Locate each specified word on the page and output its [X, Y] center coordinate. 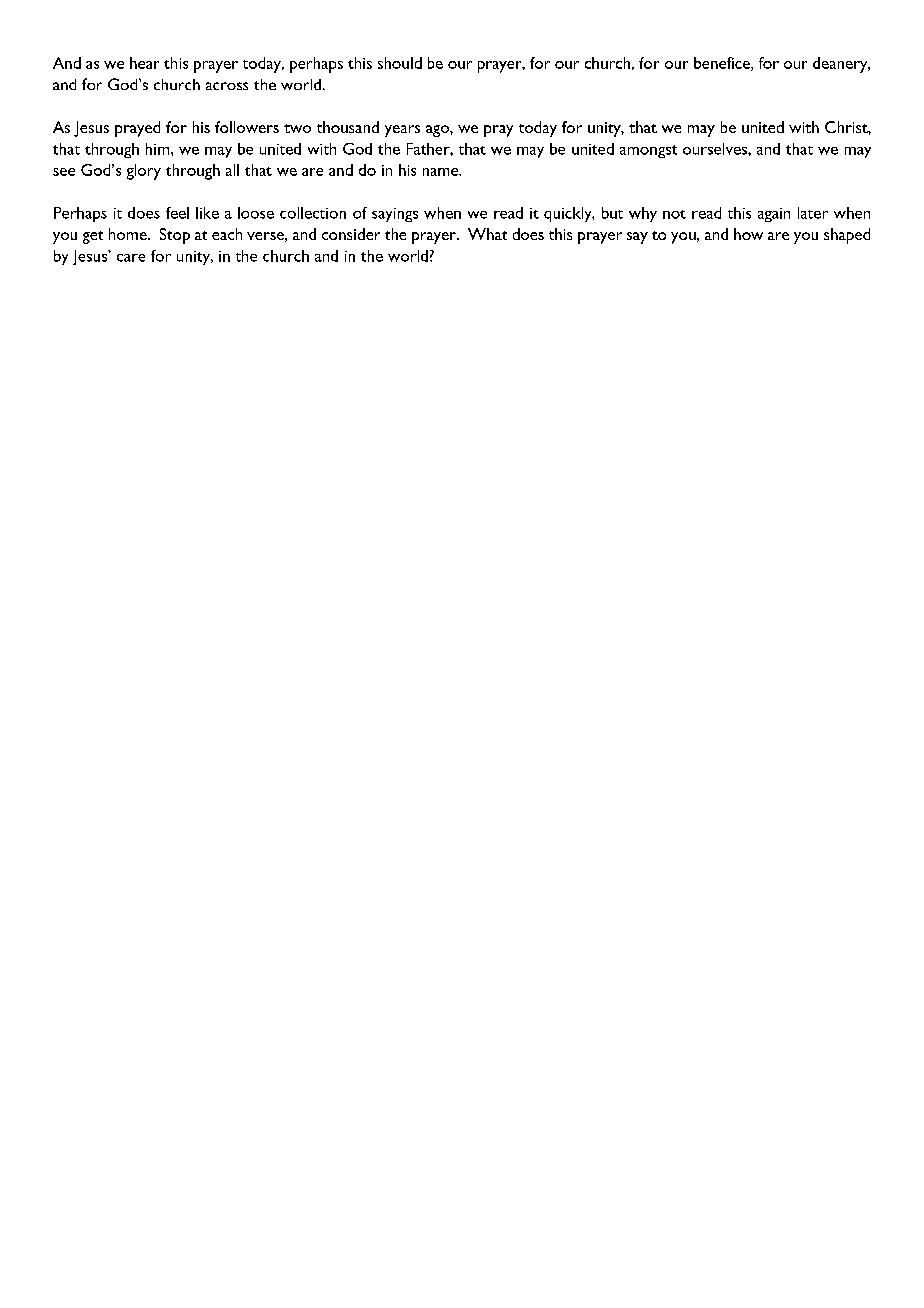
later [813, 213]
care [131, 258]
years [402, 131]
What [487, 234]
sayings [395, 215]
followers [247, 127]
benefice [723, 64]
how [748, 234]
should [400, 63]
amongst [648, 151]
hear [144, 63]
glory [144, 172]
